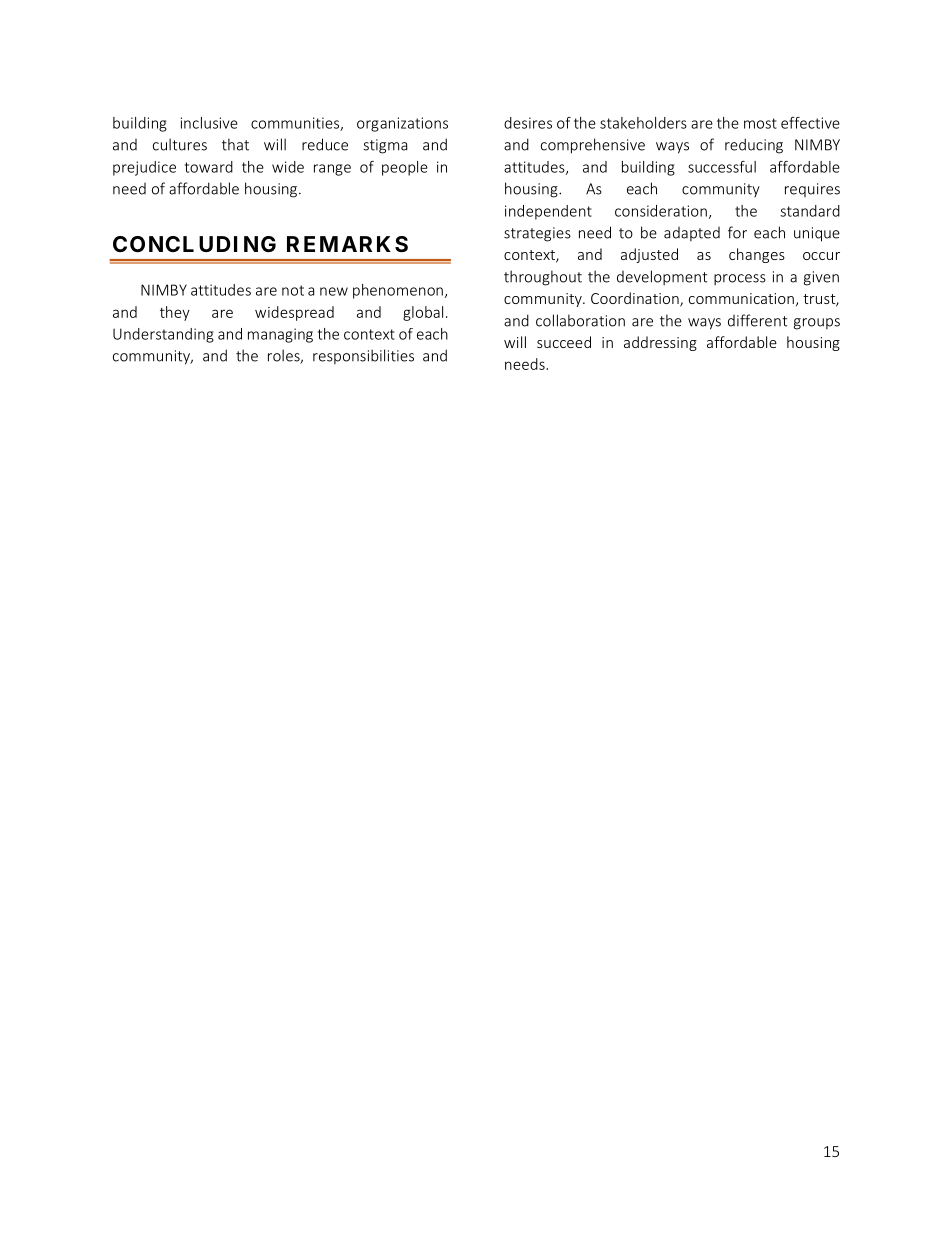 Image resolution: width=952 pixels, height=1233 pixels. What do you see at coordinates (280, 335) in the page?
I see `managing` at bounding box center [280, 335].
